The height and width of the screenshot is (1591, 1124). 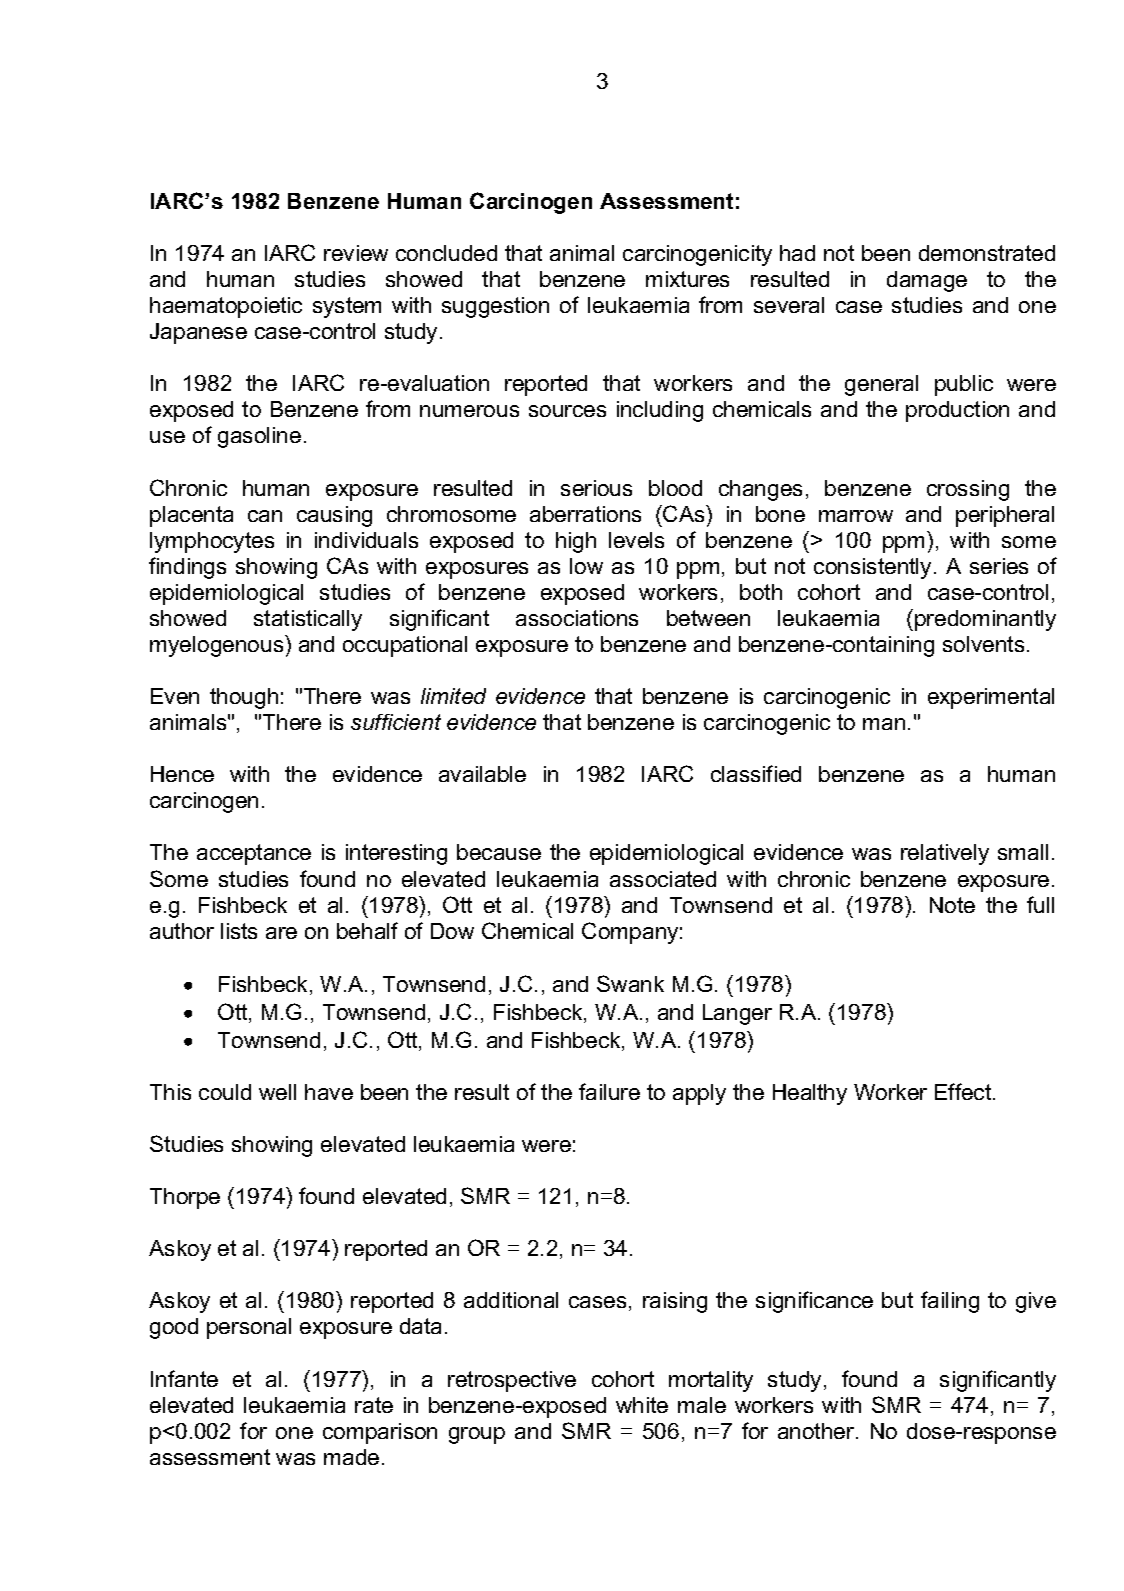 I want to click on acceptance, so click(x=254, y=854).
